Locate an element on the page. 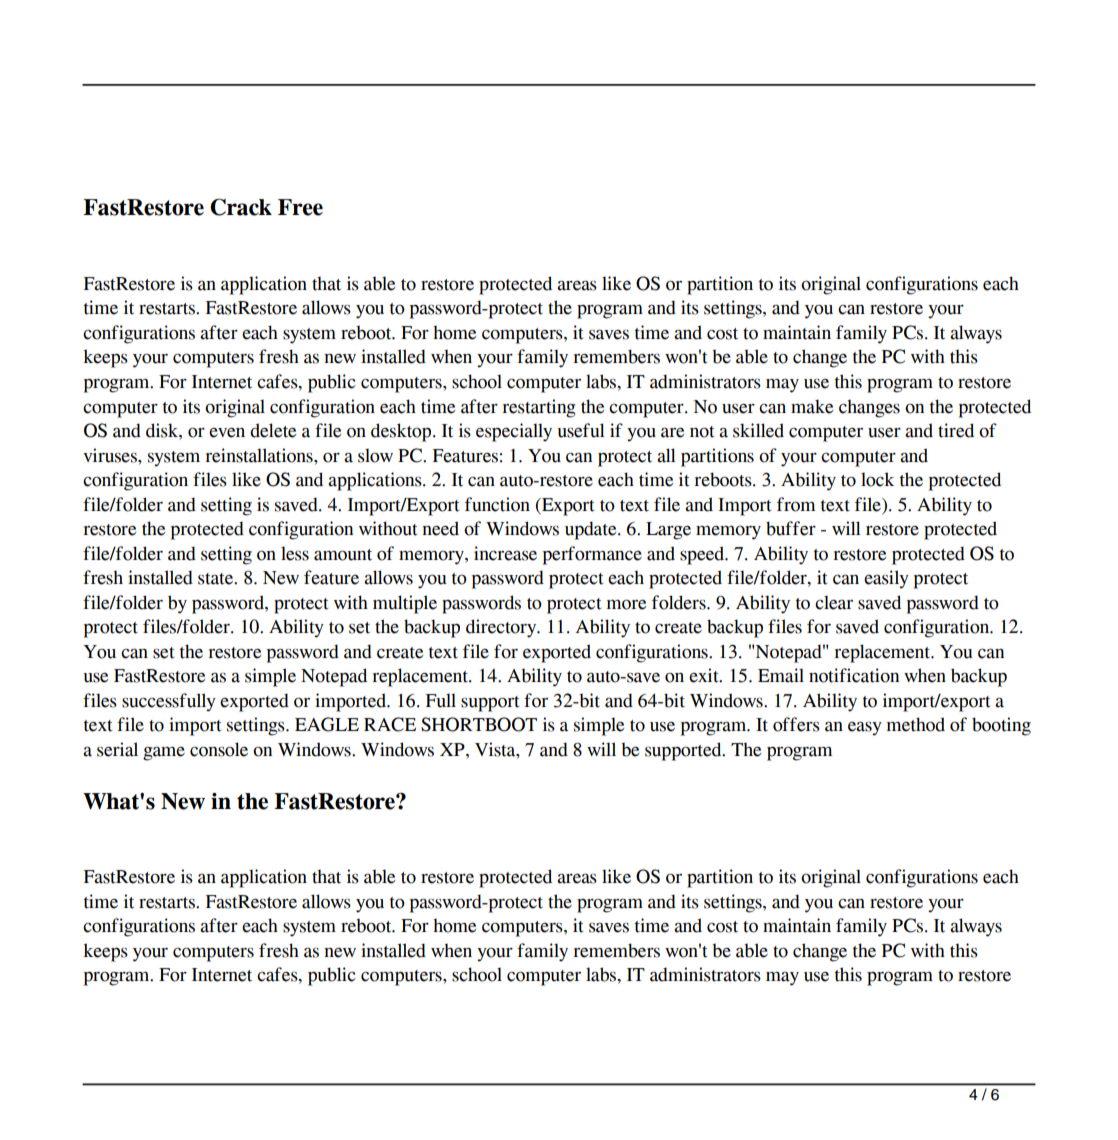 The height and width of the page is (1140, 1118). Free is located at coordinates (300, 207).
